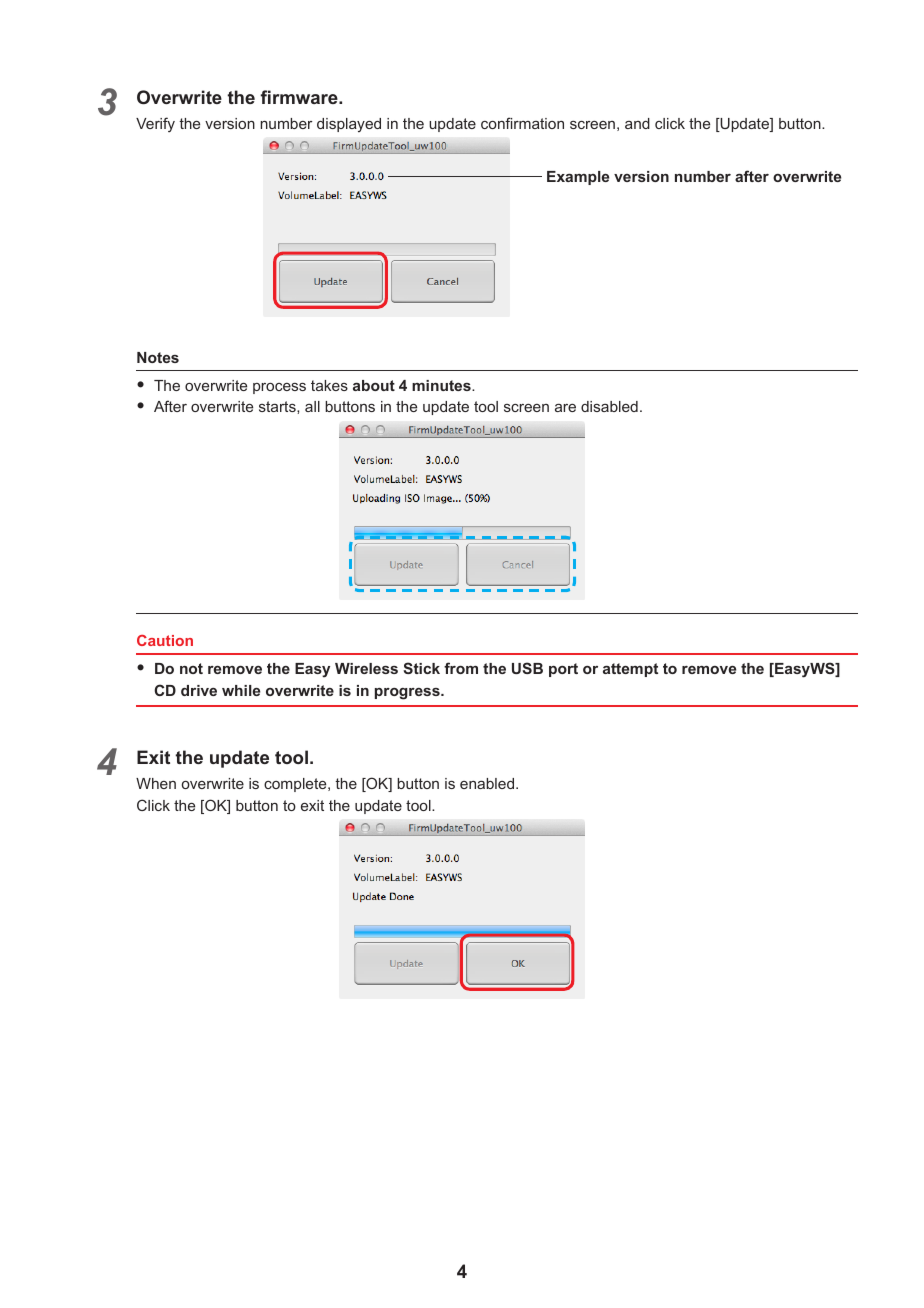  I want to click on displayed, so click(349, 125).
